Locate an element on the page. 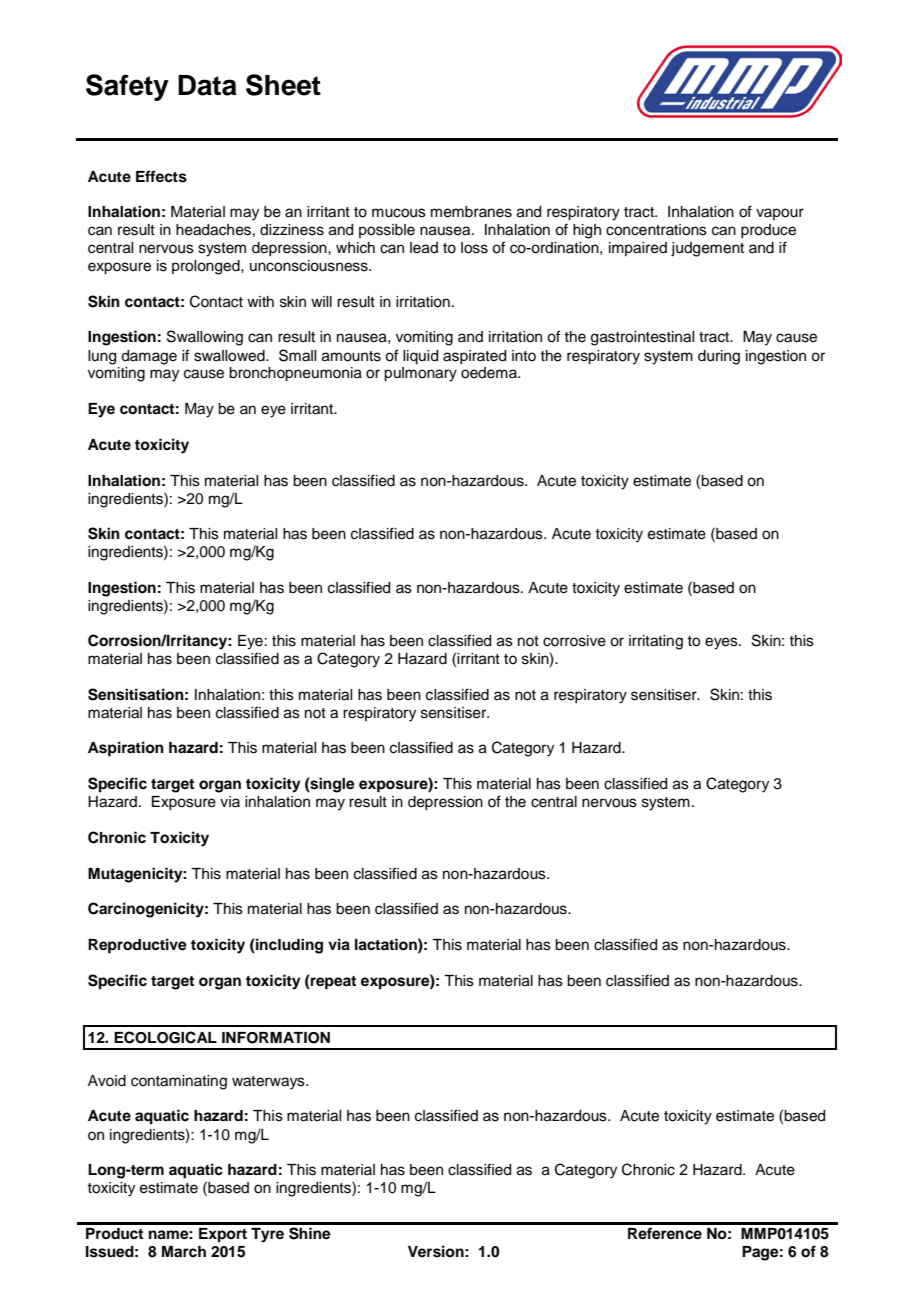 The height and width of the document is (1308, 924). Aspiration is located at coordinates (126, 749).
